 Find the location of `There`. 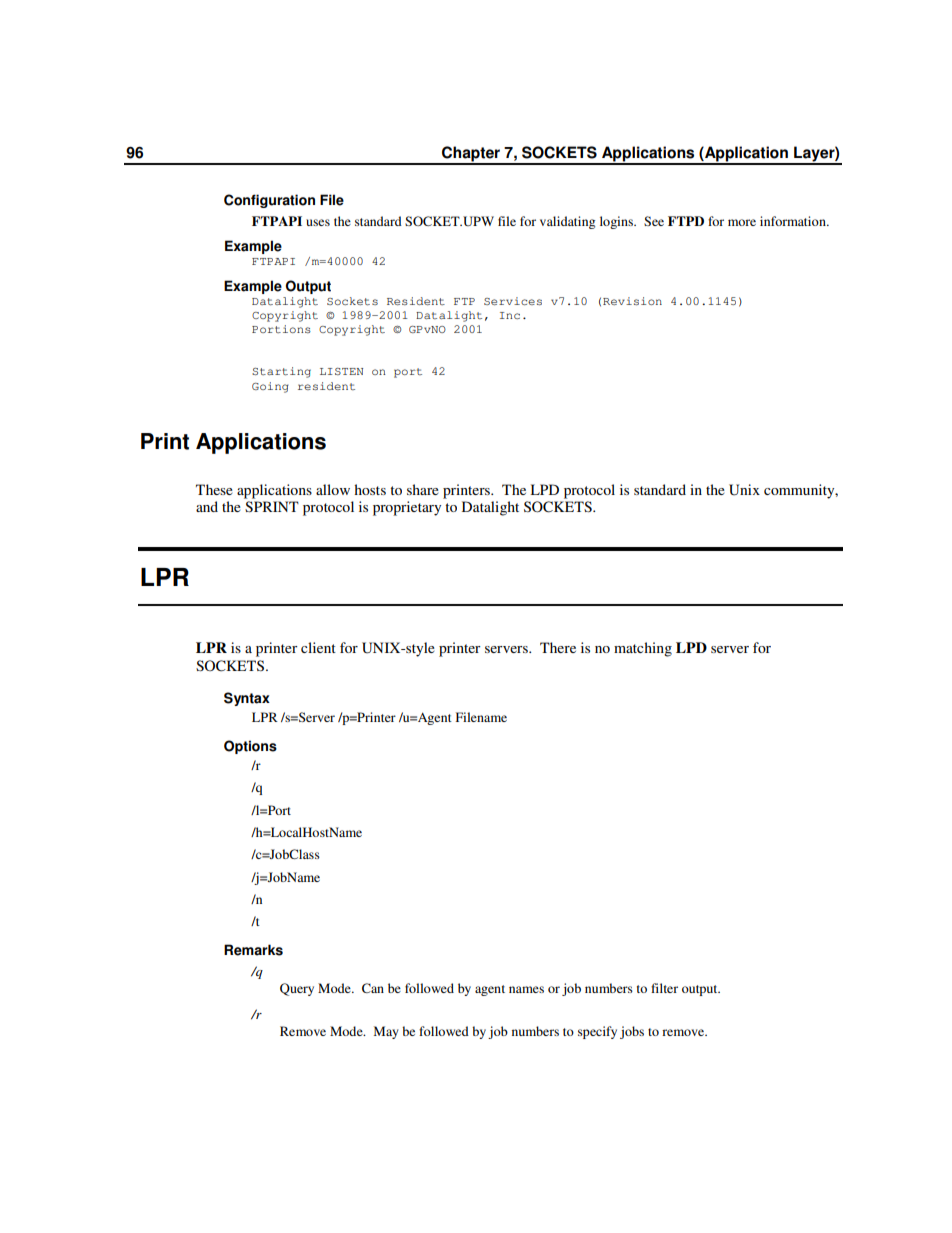

There is located at coordinates (558, 647).
